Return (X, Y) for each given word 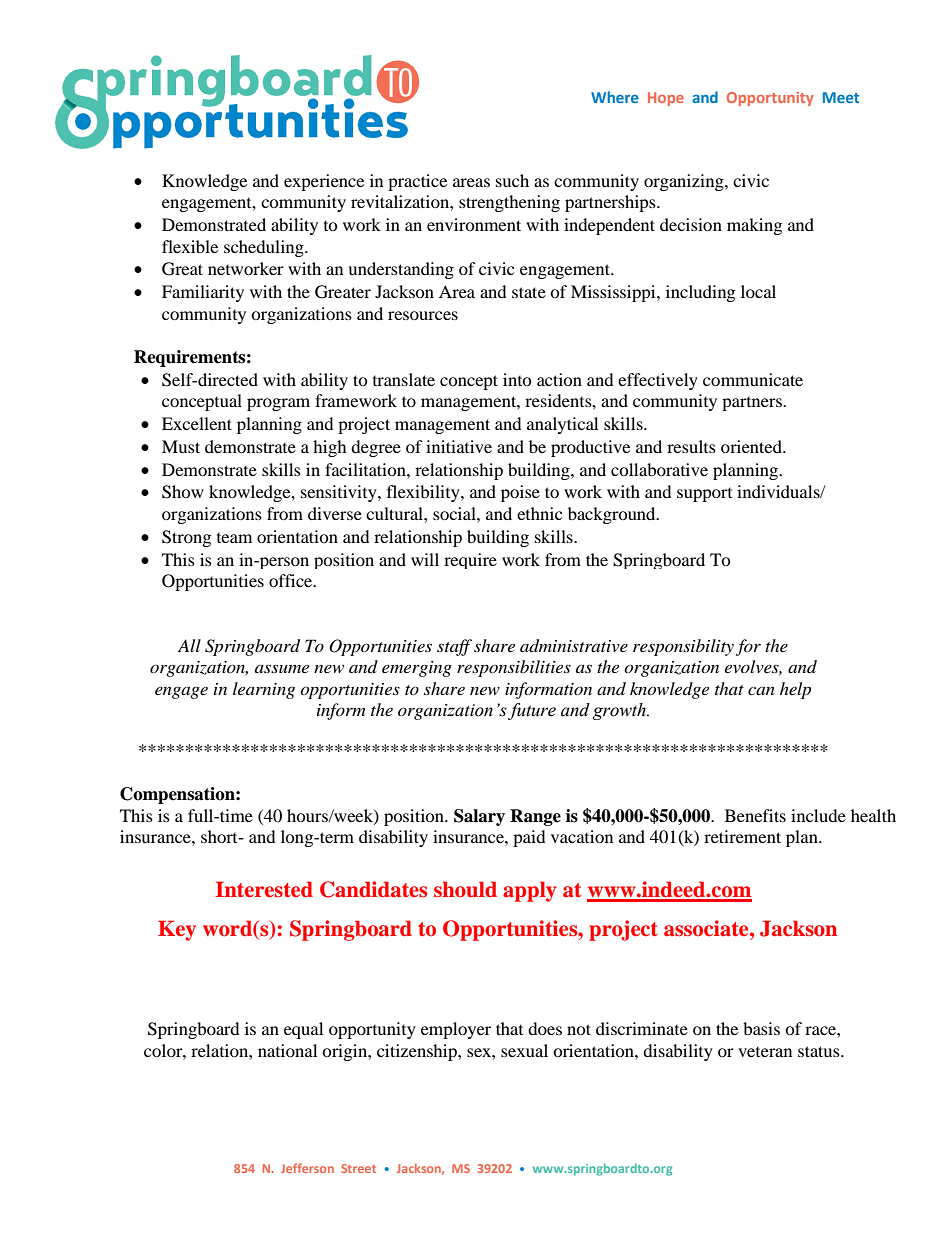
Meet (841, 97)
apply (529, 891)
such (512, 180)
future (532, 711)
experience (324, 182)
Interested (264, 889)
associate (707, 928)
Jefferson (307, 1168)
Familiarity (203, 293)
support (704, 495)
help (795, 690)
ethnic (539, 513)
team (234, 538)
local (758, 291)
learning (264, 690)
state (529, 292)
